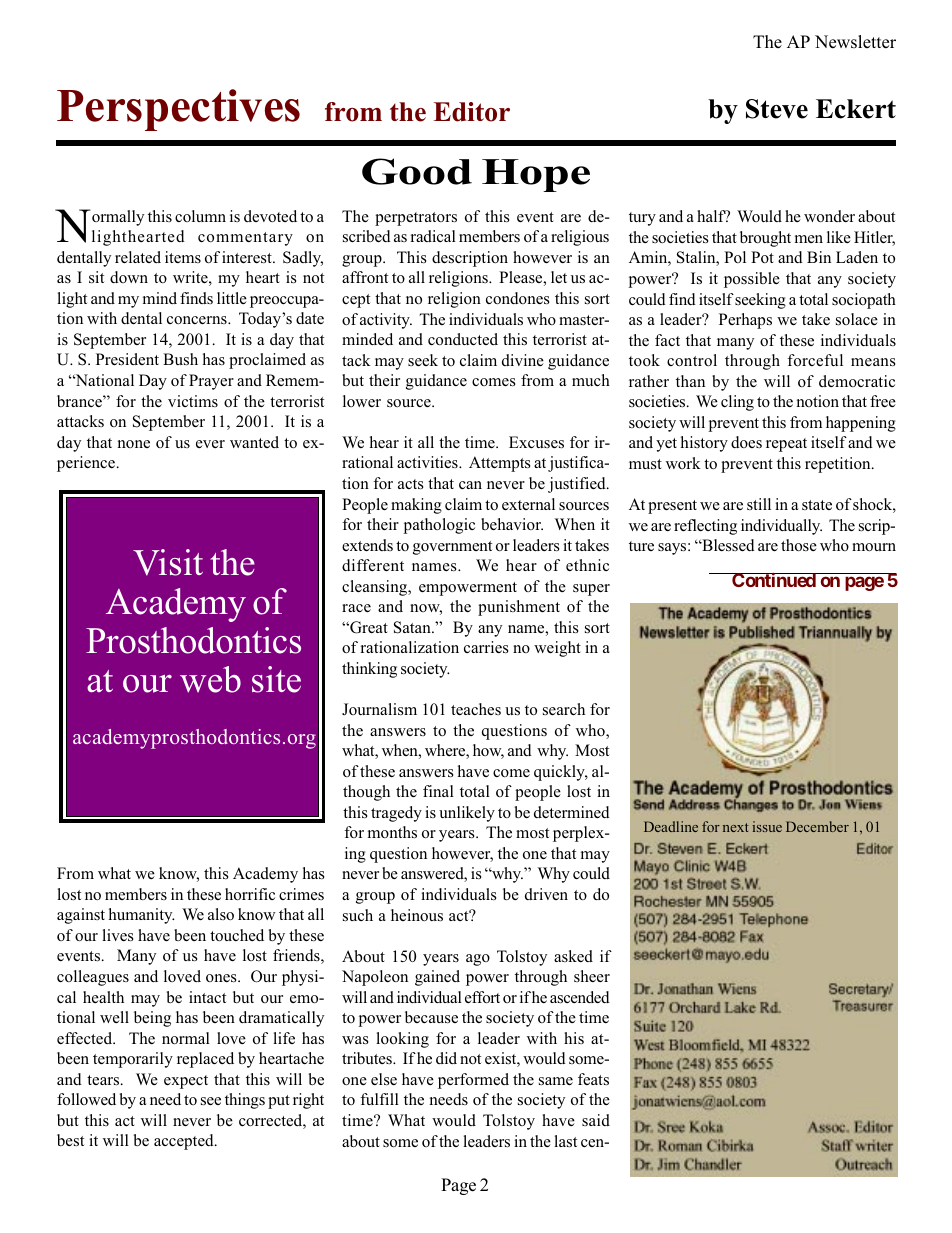  What do you see at coordinates (178, 110) in the screenshot?
I see `Perspectives` at bounding box center [178, 110].
